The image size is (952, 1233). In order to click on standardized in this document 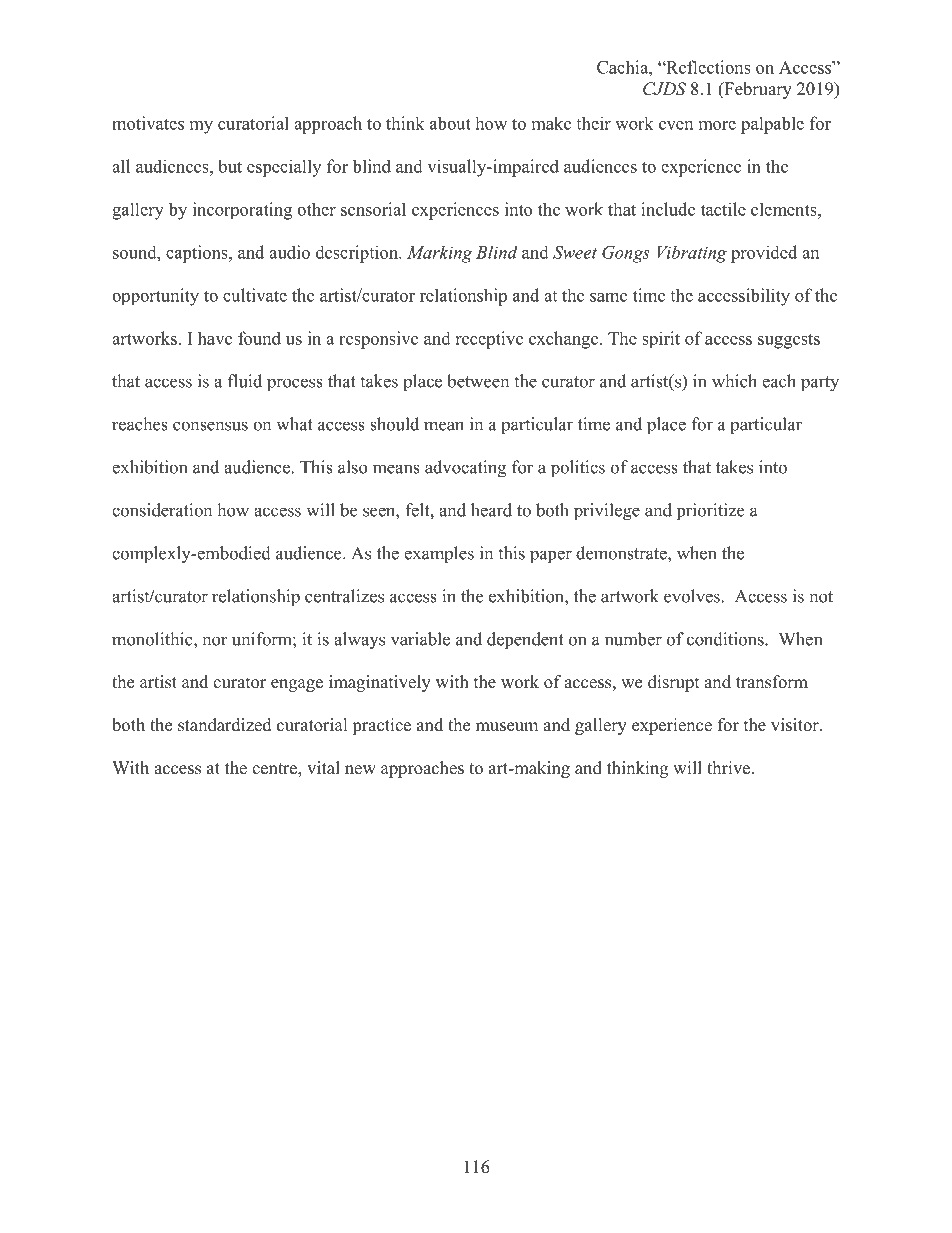, I will do `click(225, 725)`.
